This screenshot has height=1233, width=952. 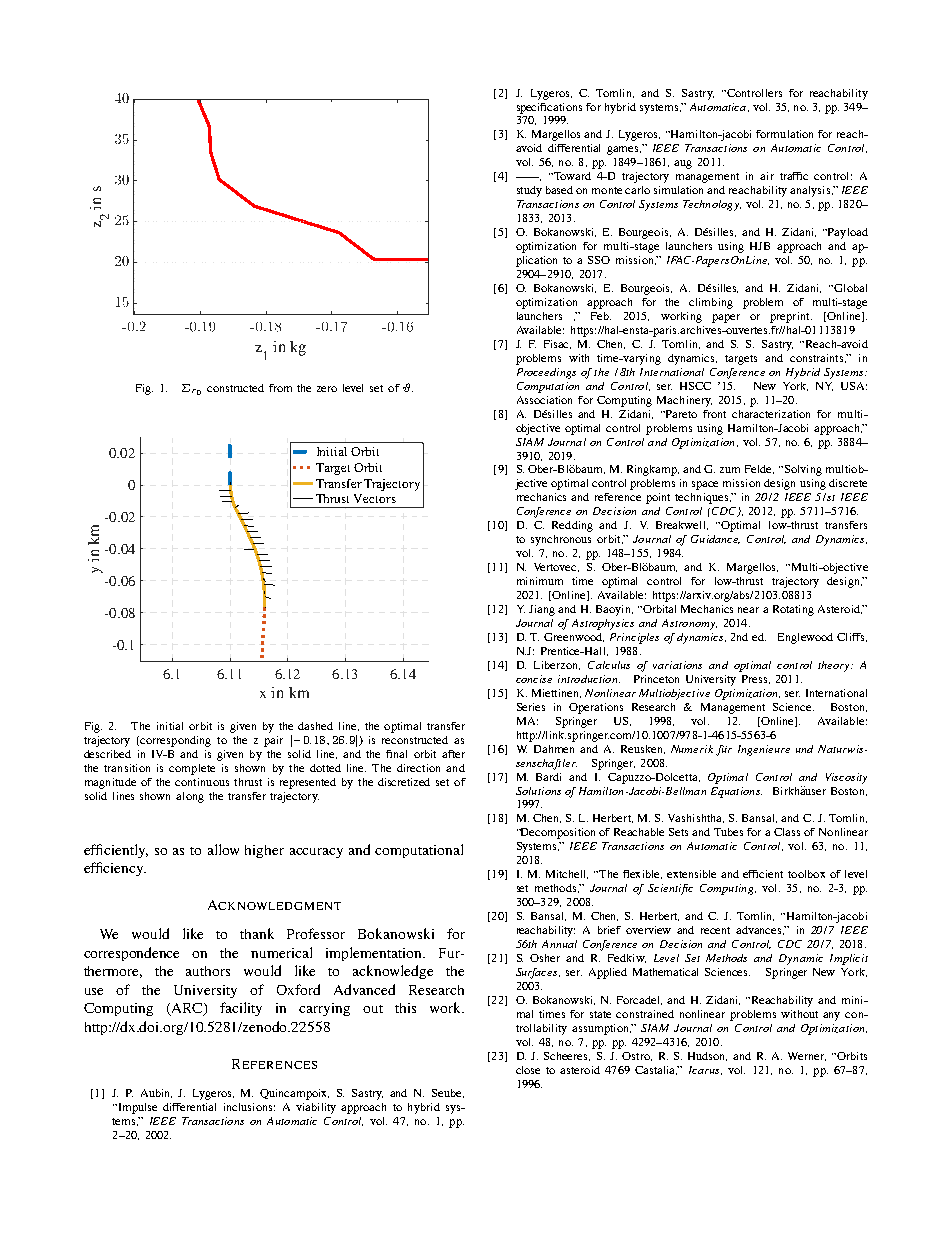 What do you see at coordinates (531, 707) in the screenshot?
I see `Series` at bounding box center [531, 707].
